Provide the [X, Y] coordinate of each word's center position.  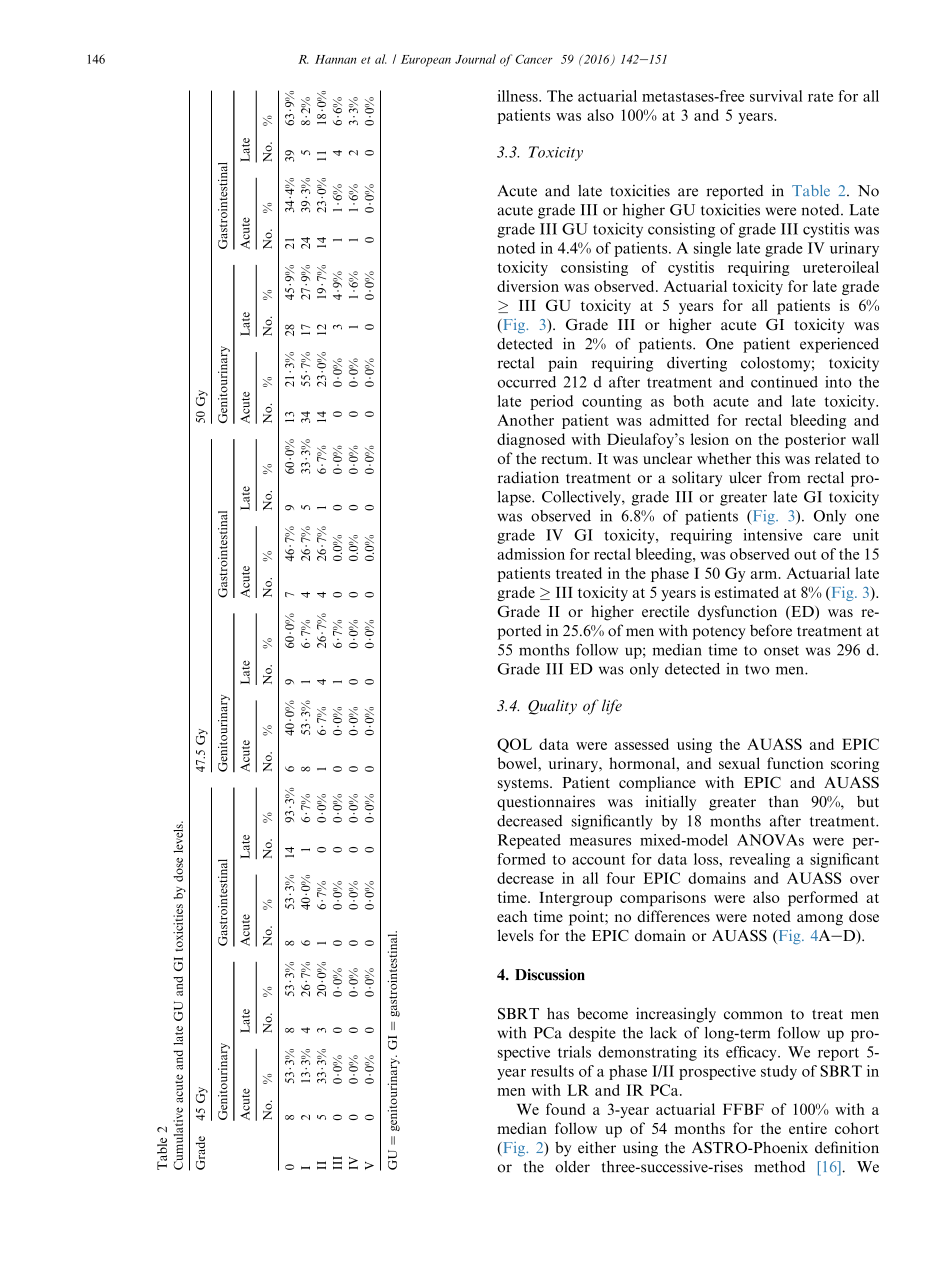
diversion [528, 286]
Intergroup [575, 899]
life [612, 707]
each [512, 916]
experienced [839, 345]
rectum [565, 459]
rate [820, 97]
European [426, 61]
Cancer [534, 59]
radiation [528, 477]
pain [562, 364]
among [820, 920]
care [827, 537]
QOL [514, 745]
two [757, 670]
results [552, 1071]
